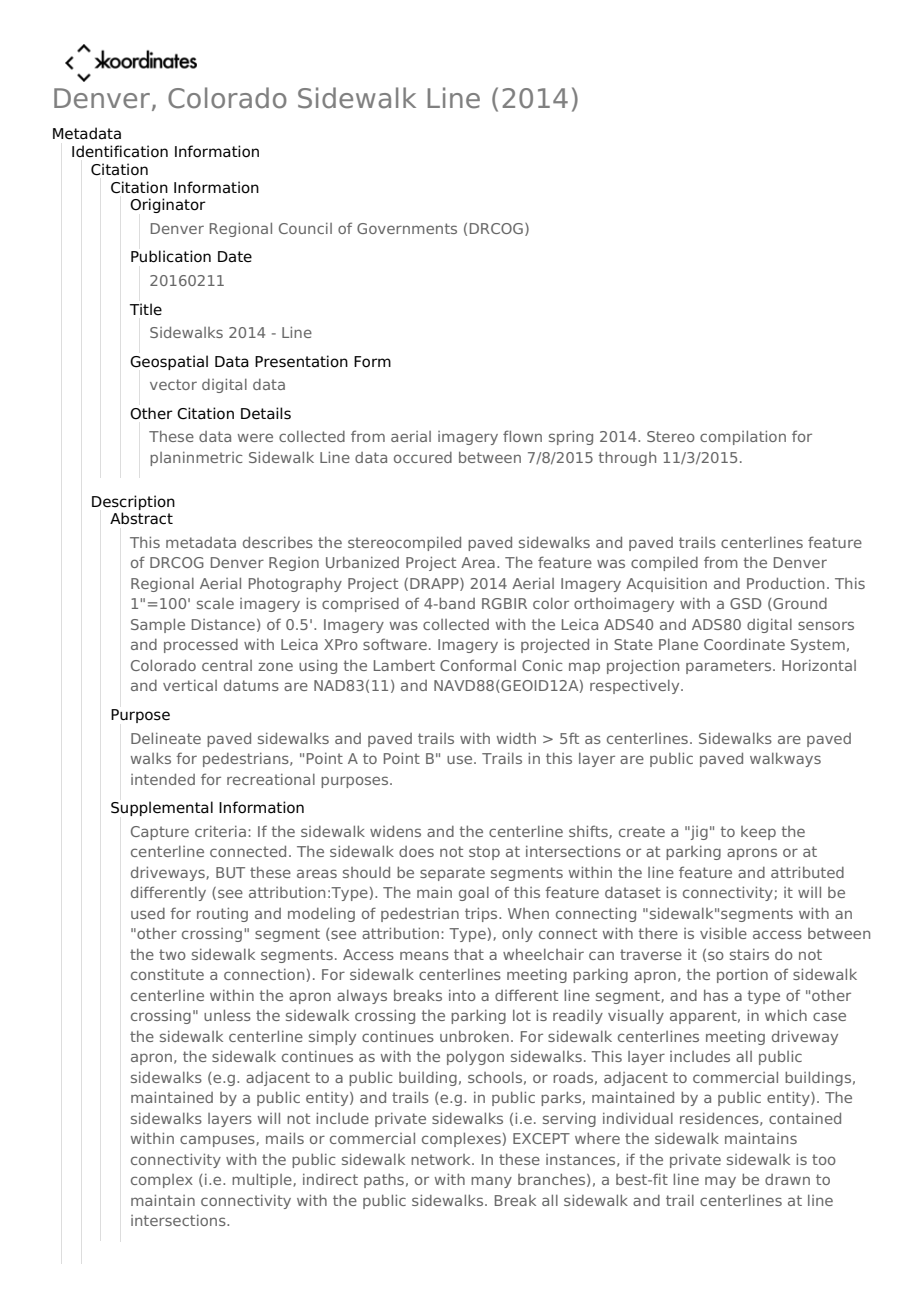 This screenshot has height=1308, width=924. What do you see at coordinates (758, 833) in the screenshot?
I see `keep` at bounding box center [758, 833].
